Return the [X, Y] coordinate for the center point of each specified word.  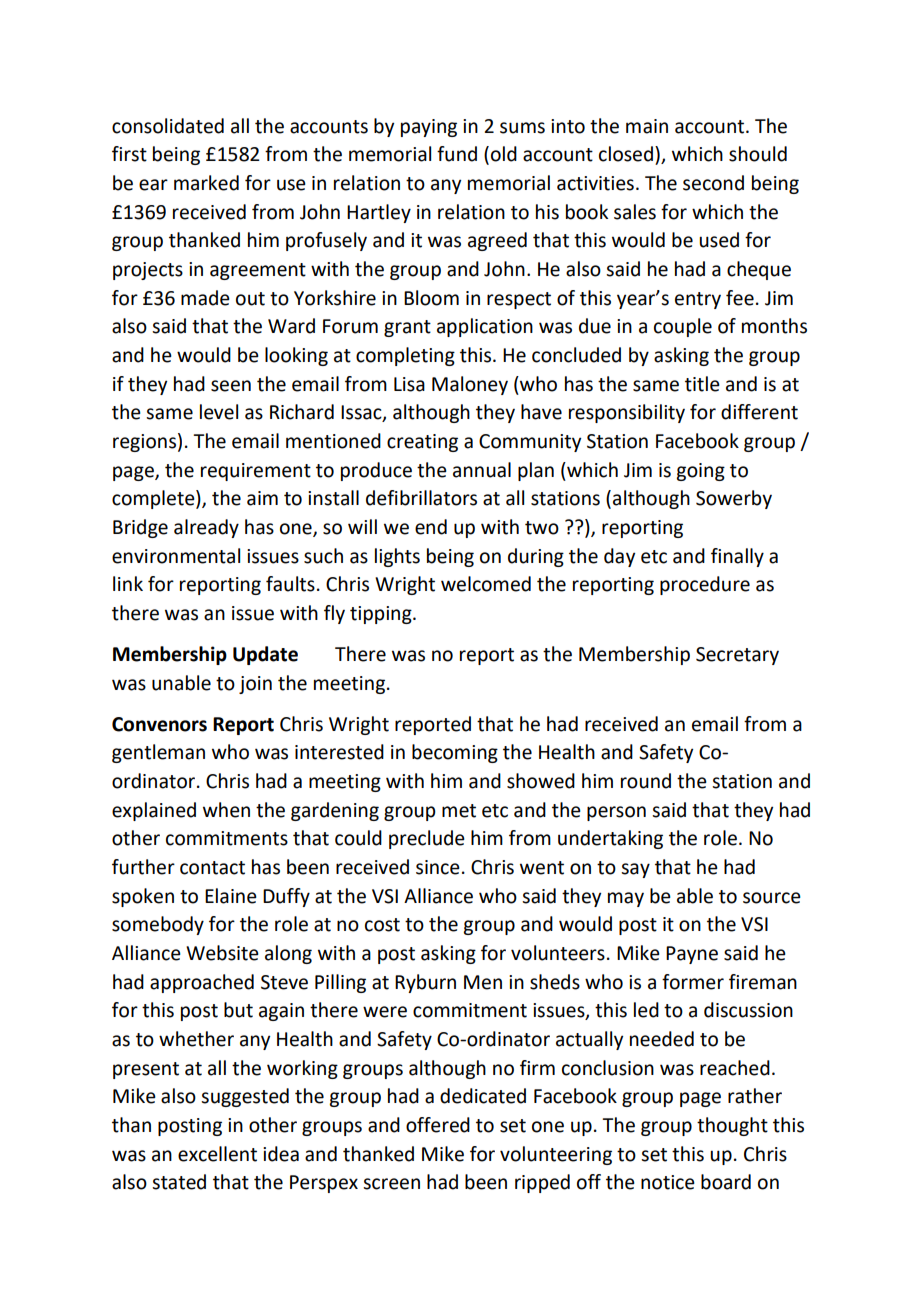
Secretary [737, 656]
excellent [217, 1154]
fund [457, 154]
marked [206, 183]
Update [265, 655]
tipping [382, 615]
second [713, 183]
